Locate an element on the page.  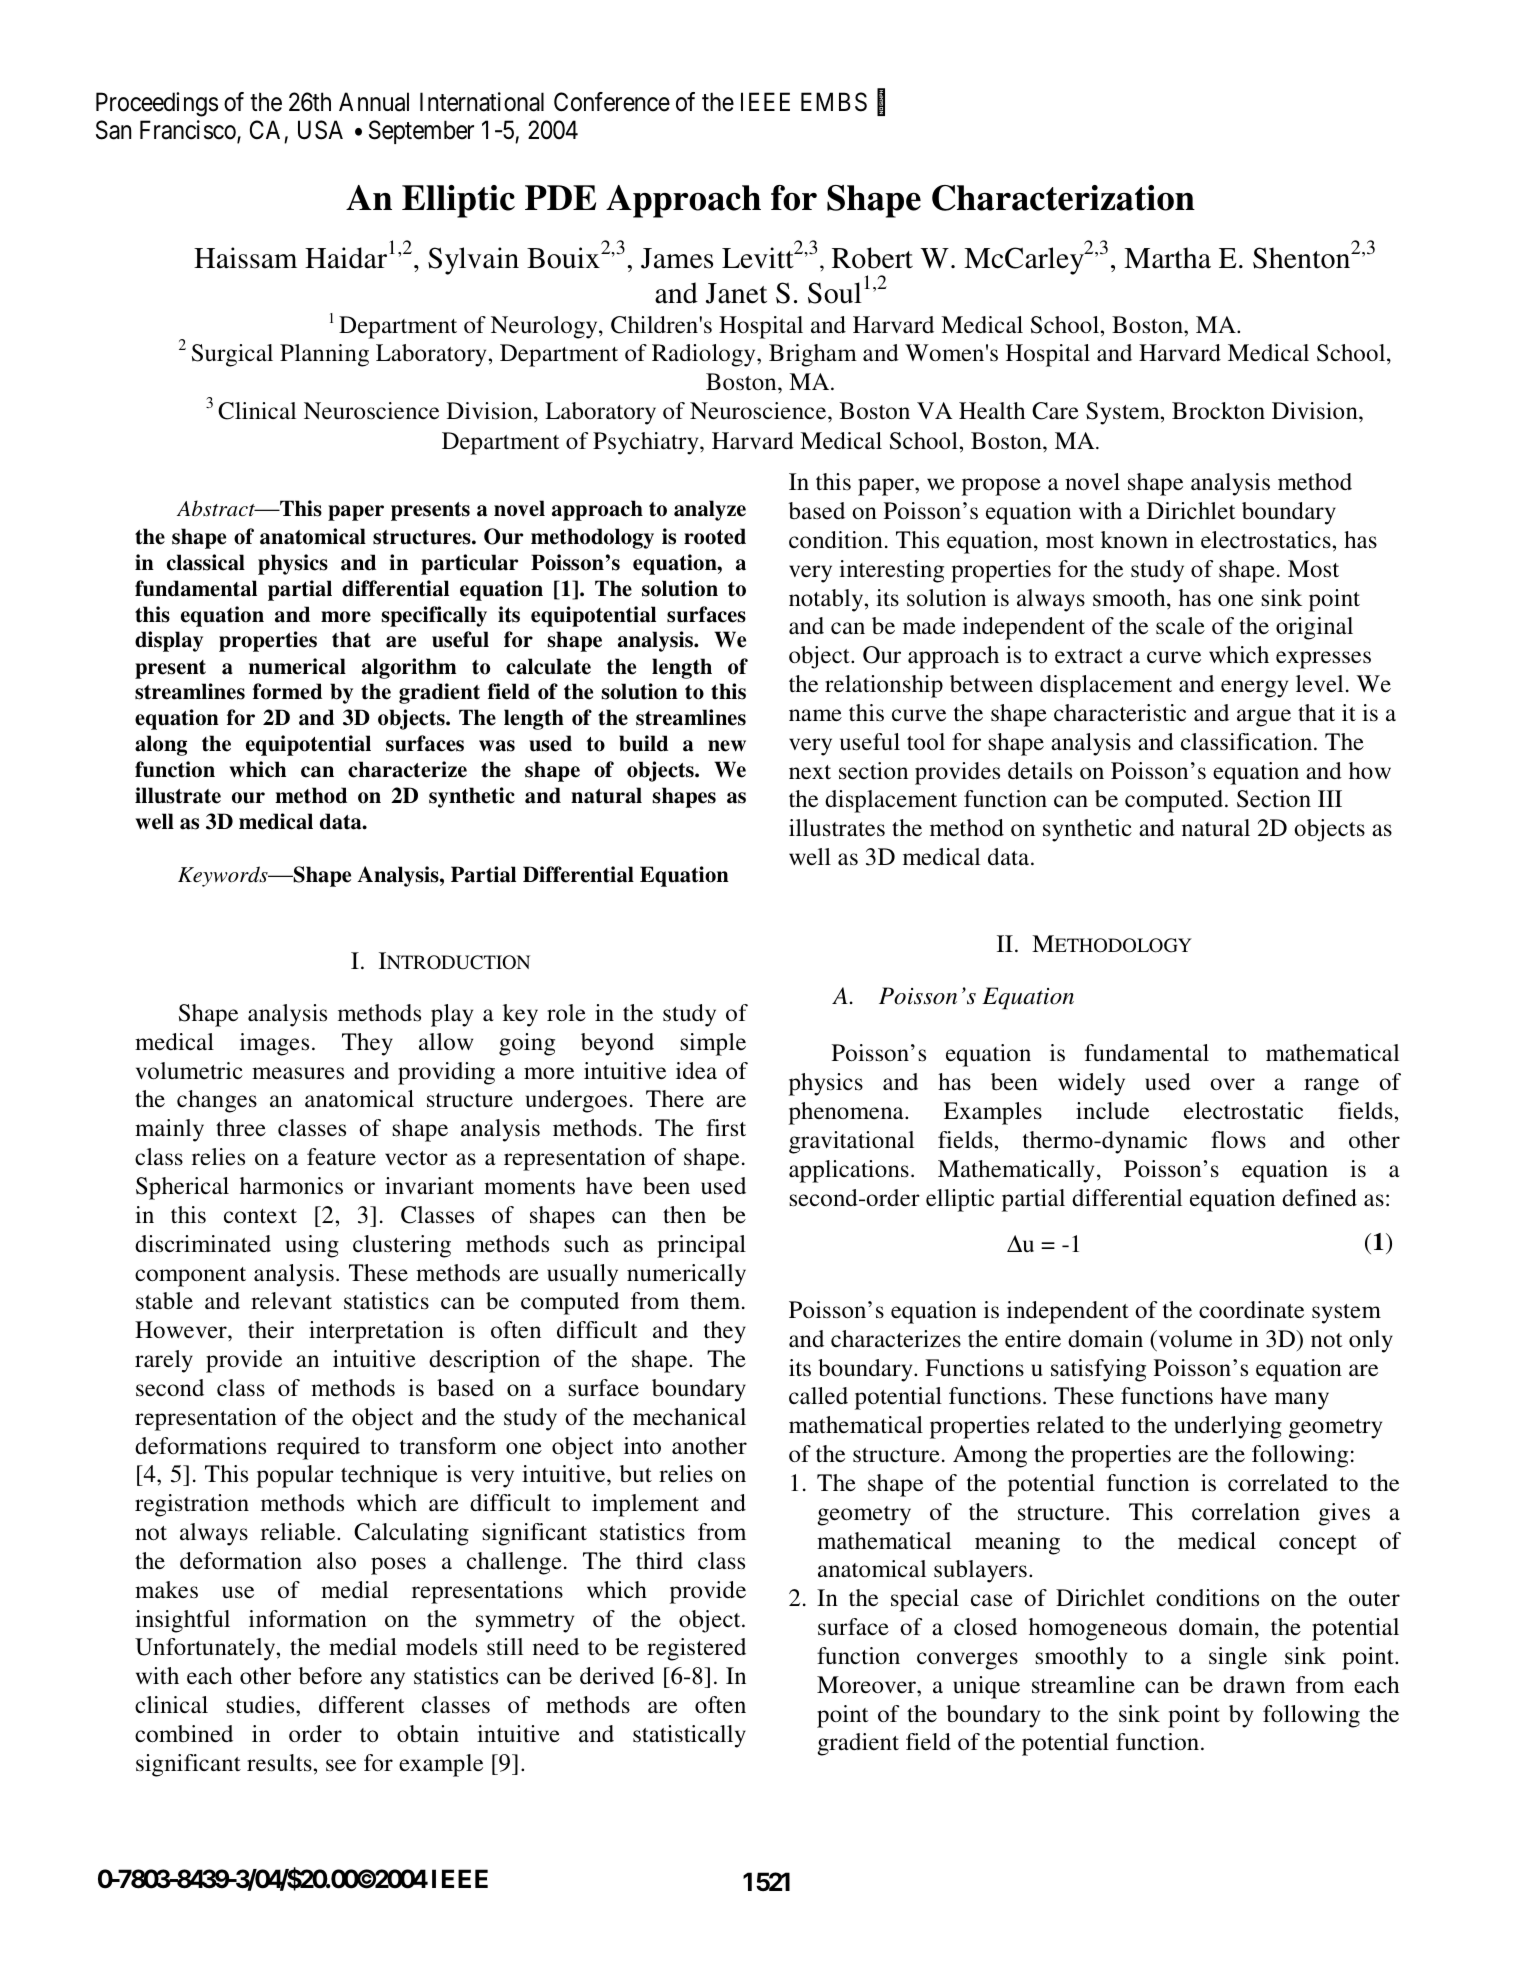
using is located at coordinates (312, 1246).
